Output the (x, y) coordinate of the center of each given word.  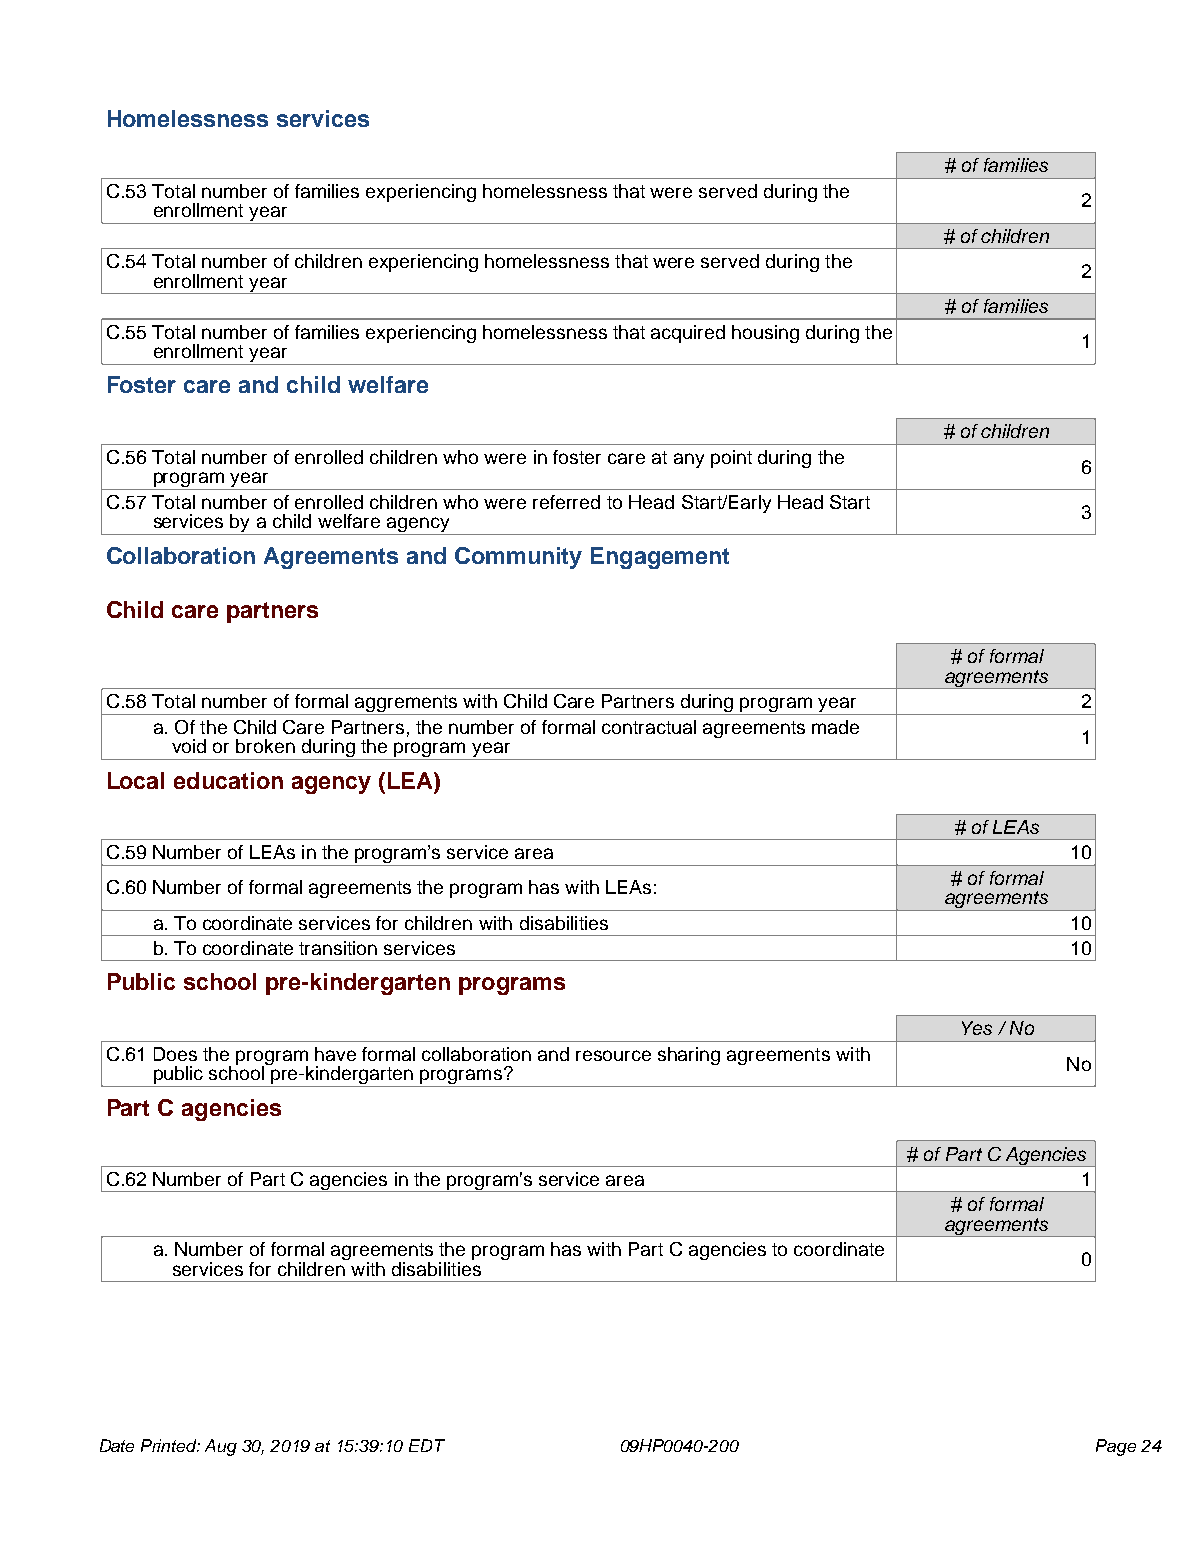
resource (613, 1055)
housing (765, 334)
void (189, 746)
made (835, 727)
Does (175, 1054)
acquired (688, 334)
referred (566, 502)
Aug (221, 1447)
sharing (689, 1056)
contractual (649, 727)
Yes (977, 1028)
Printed (170, 1445)
